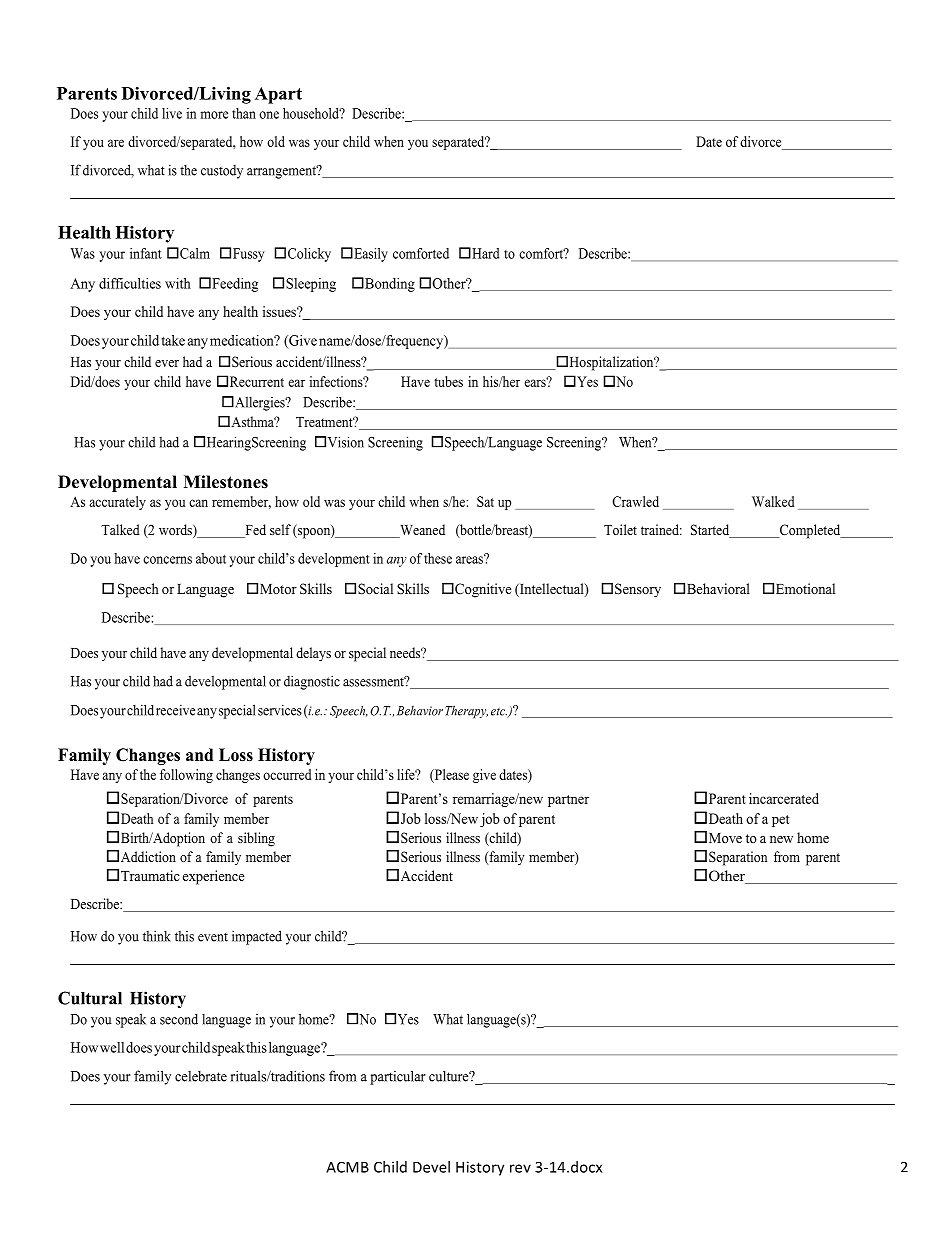 The width and height of the document is (952, 1233). I want to click on particular, so click(398, 1077).
